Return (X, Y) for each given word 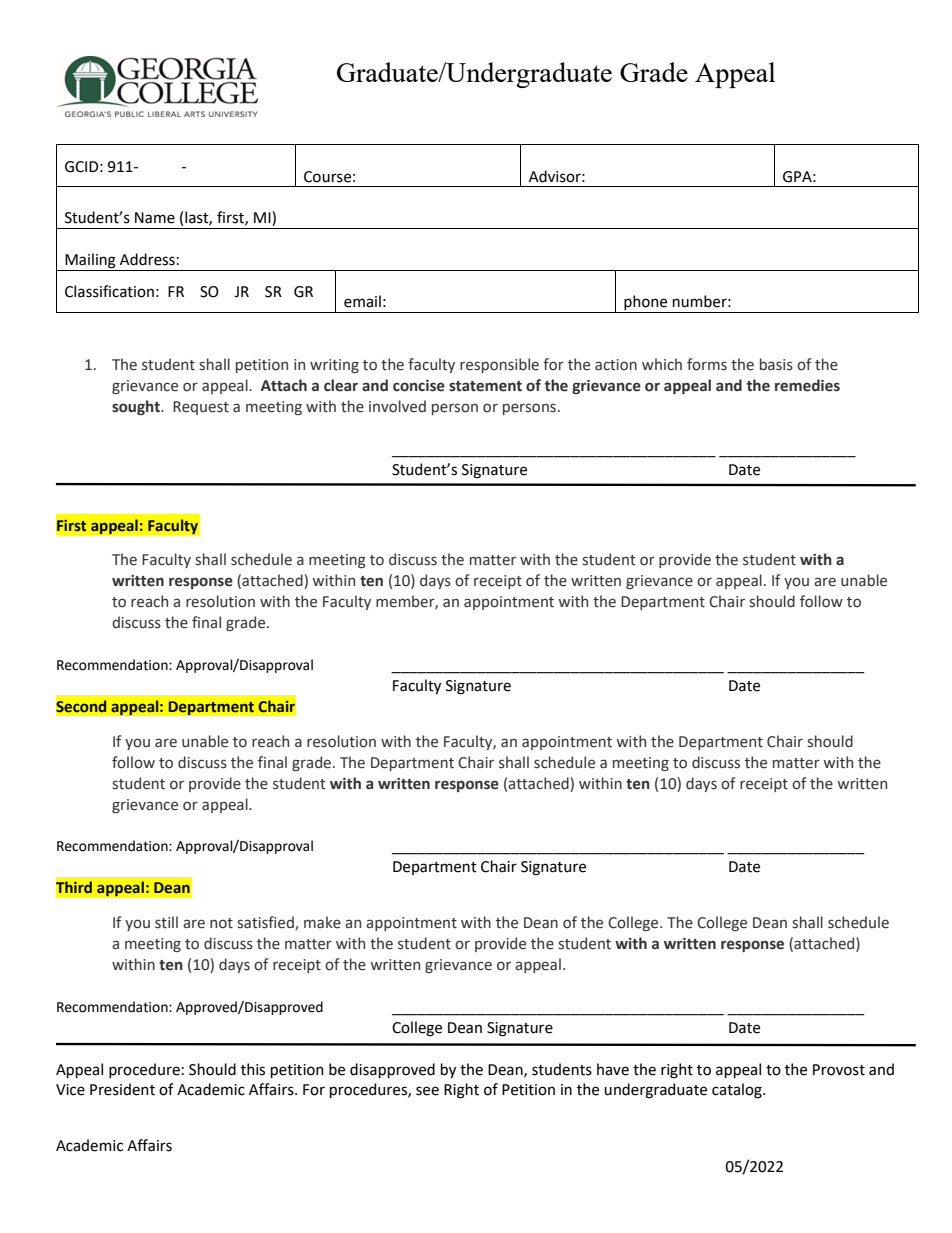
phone (646, 304)
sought (137, 407)
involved (397, 406)
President (122, 1089)
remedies (807, 385)
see (427, 1091)
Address (147, 259)
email (362, 301)
